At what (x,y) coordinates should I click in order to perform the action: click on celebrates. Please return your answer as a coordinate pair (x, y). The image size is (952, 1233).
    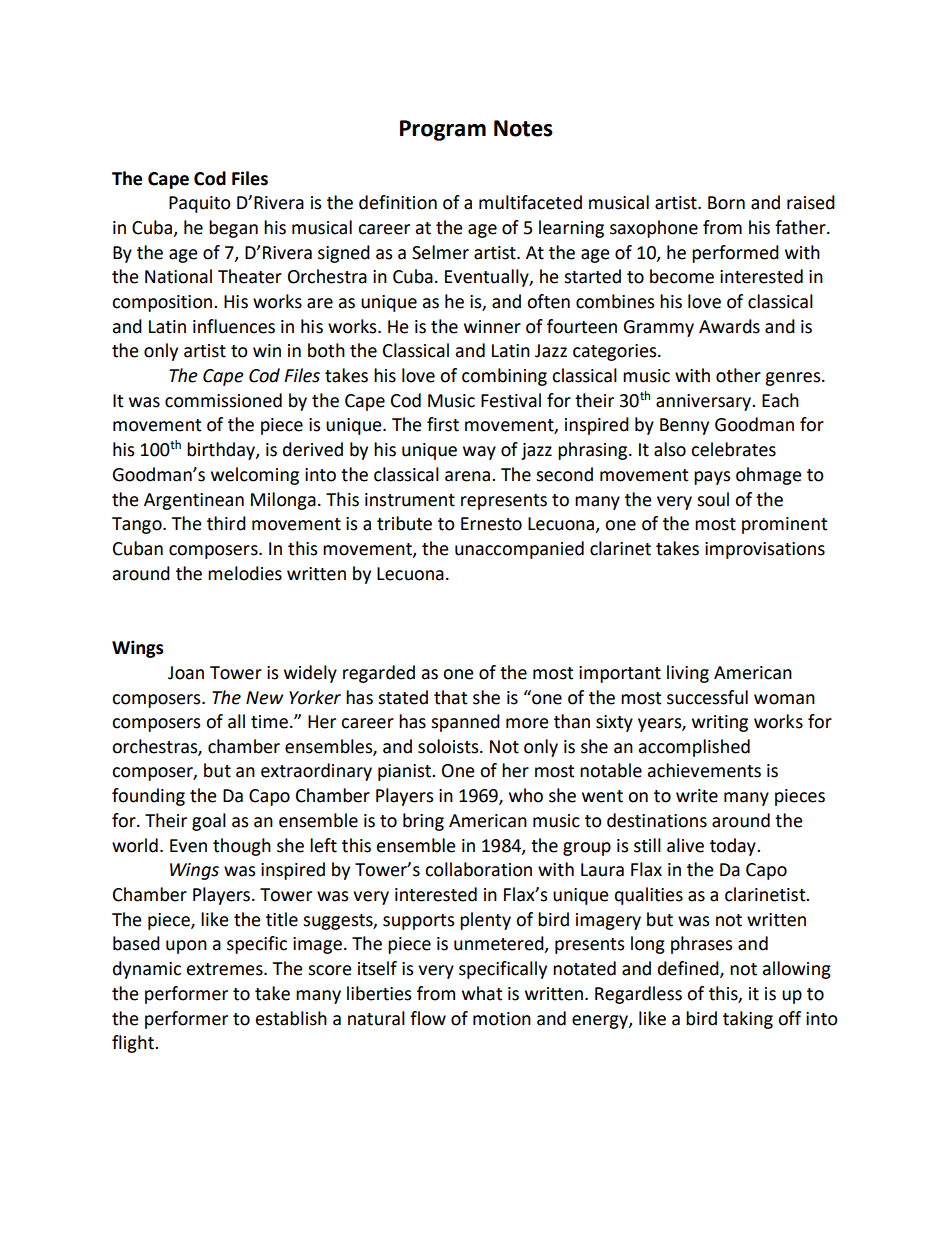
    Looking at the image, I should click on (733, 449).
